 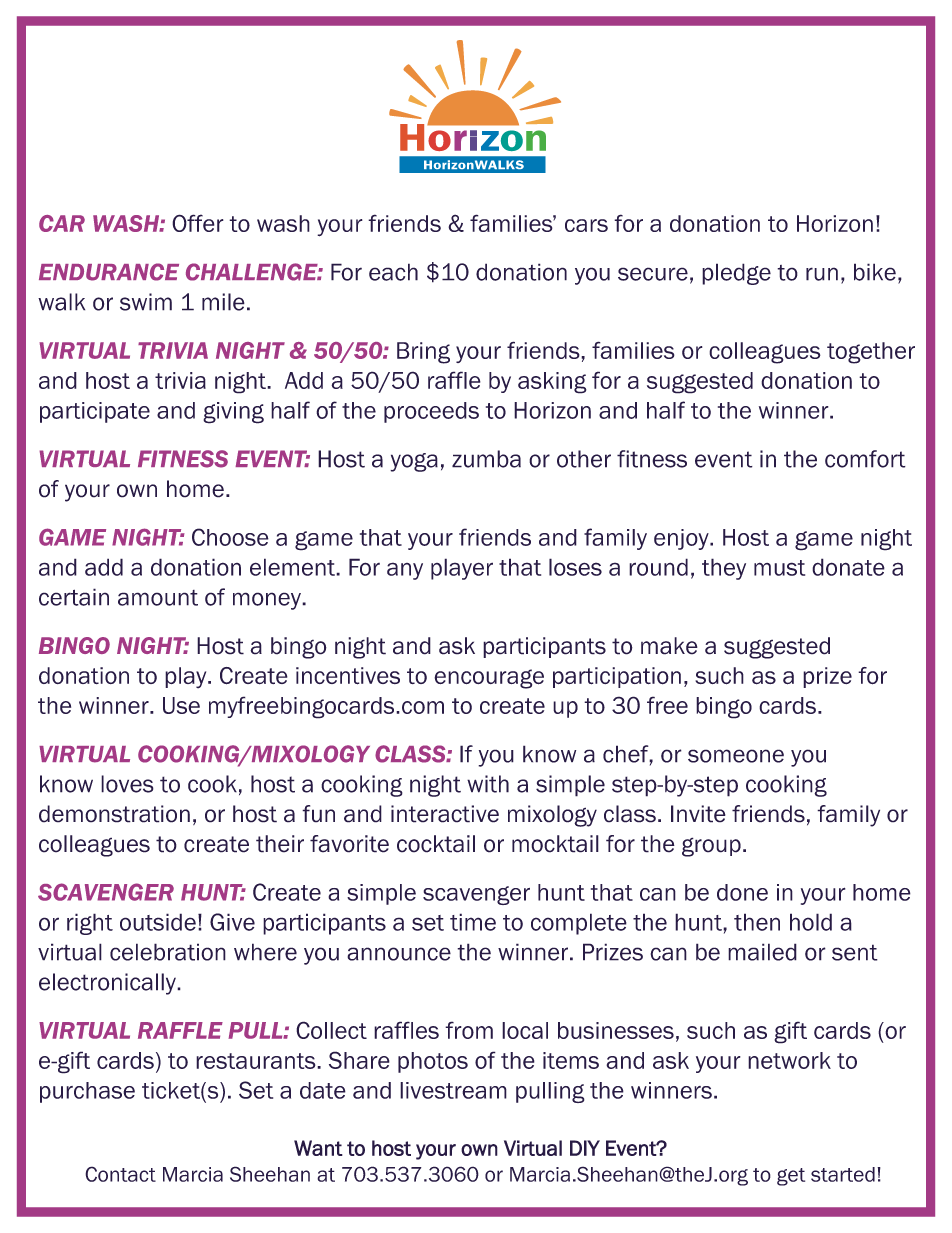 What do you see at coordinates (230, 537) in the document?
I see `Choose` at bounding box center [230, 537].
